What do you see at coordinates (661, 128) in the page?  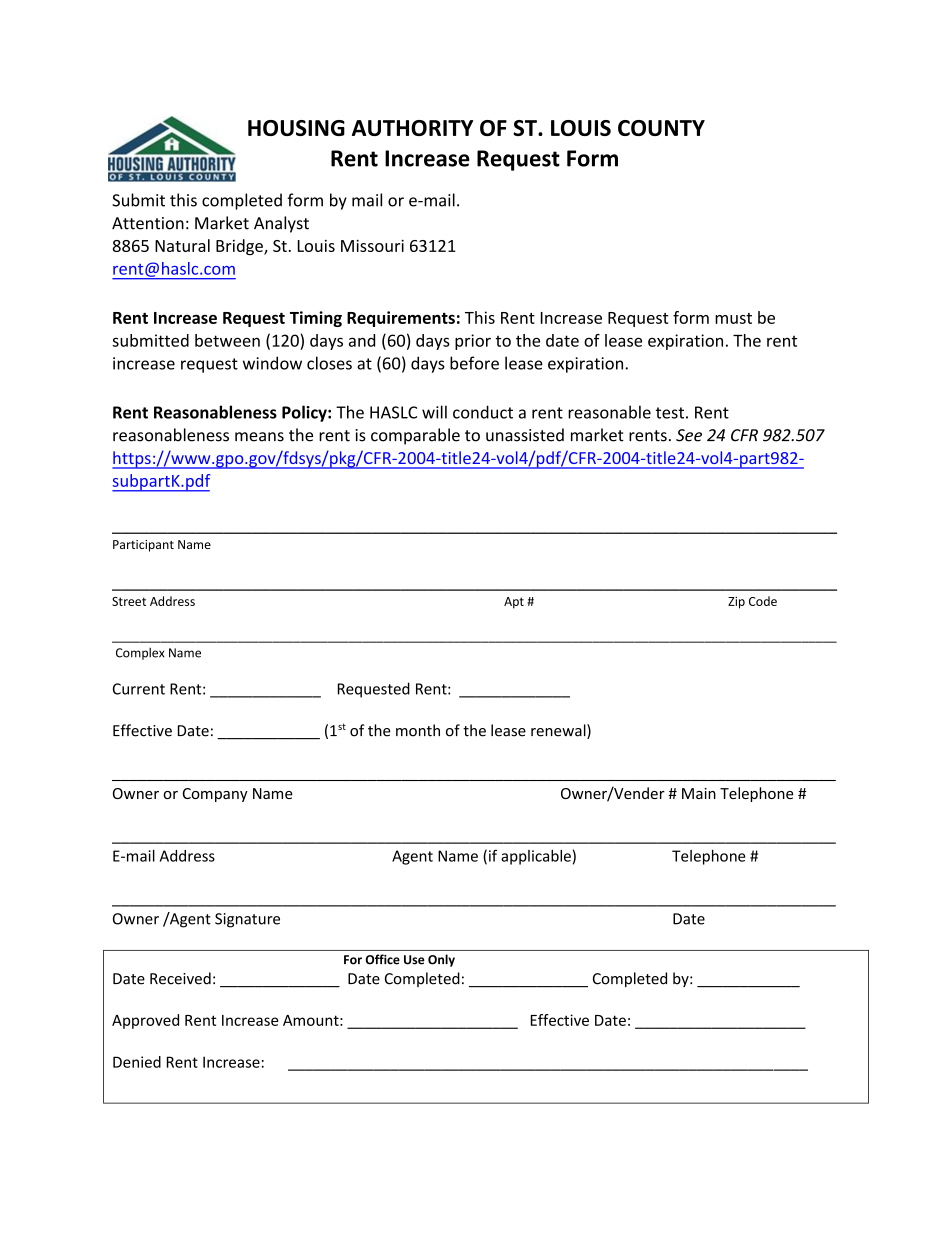 I see `COUNTY` at bounding box center [661, 128].
